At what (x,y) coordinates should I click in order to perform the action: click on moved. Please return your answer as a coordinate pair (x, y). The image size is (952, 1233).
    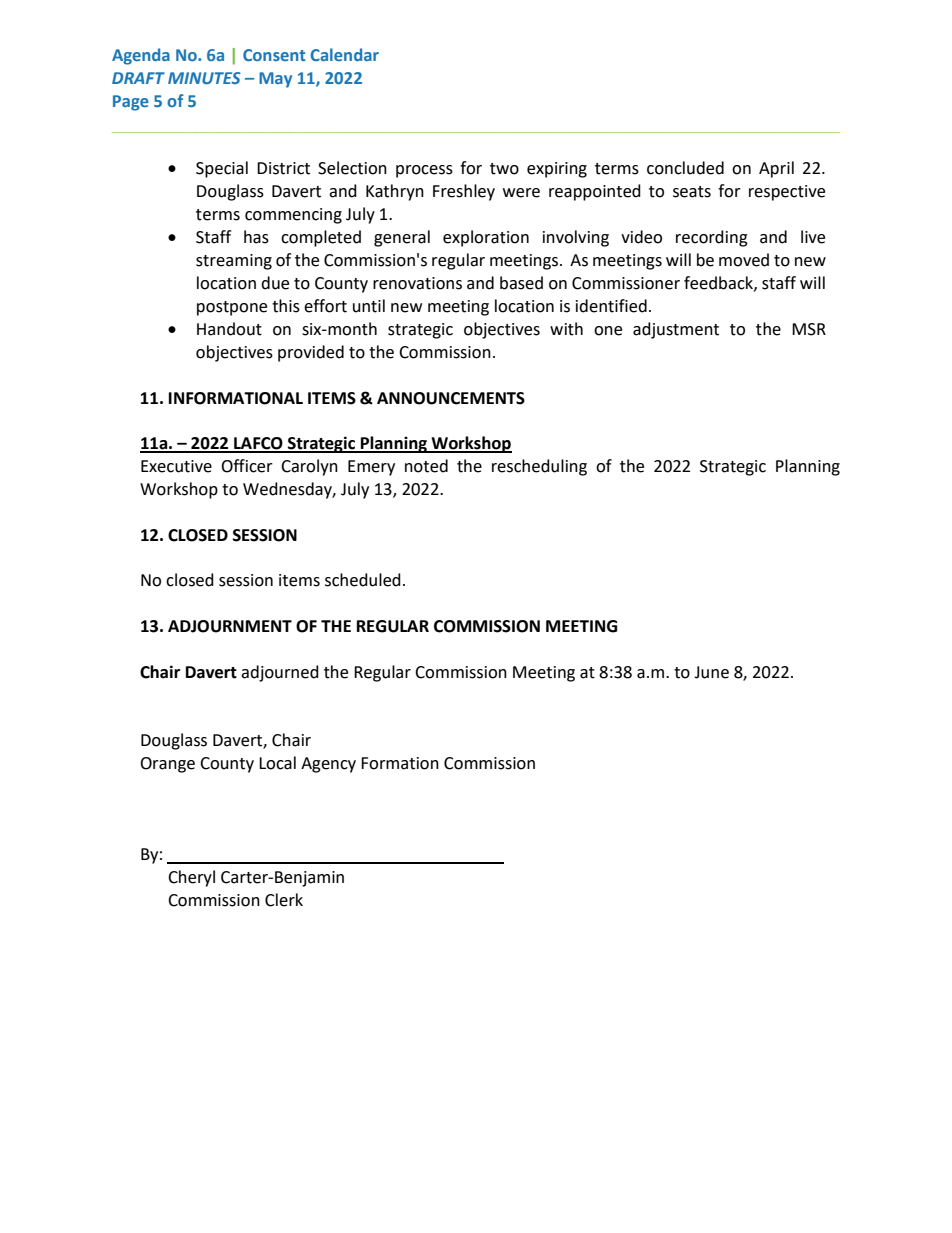
    Looking at the image, I should click on (744, 260).
